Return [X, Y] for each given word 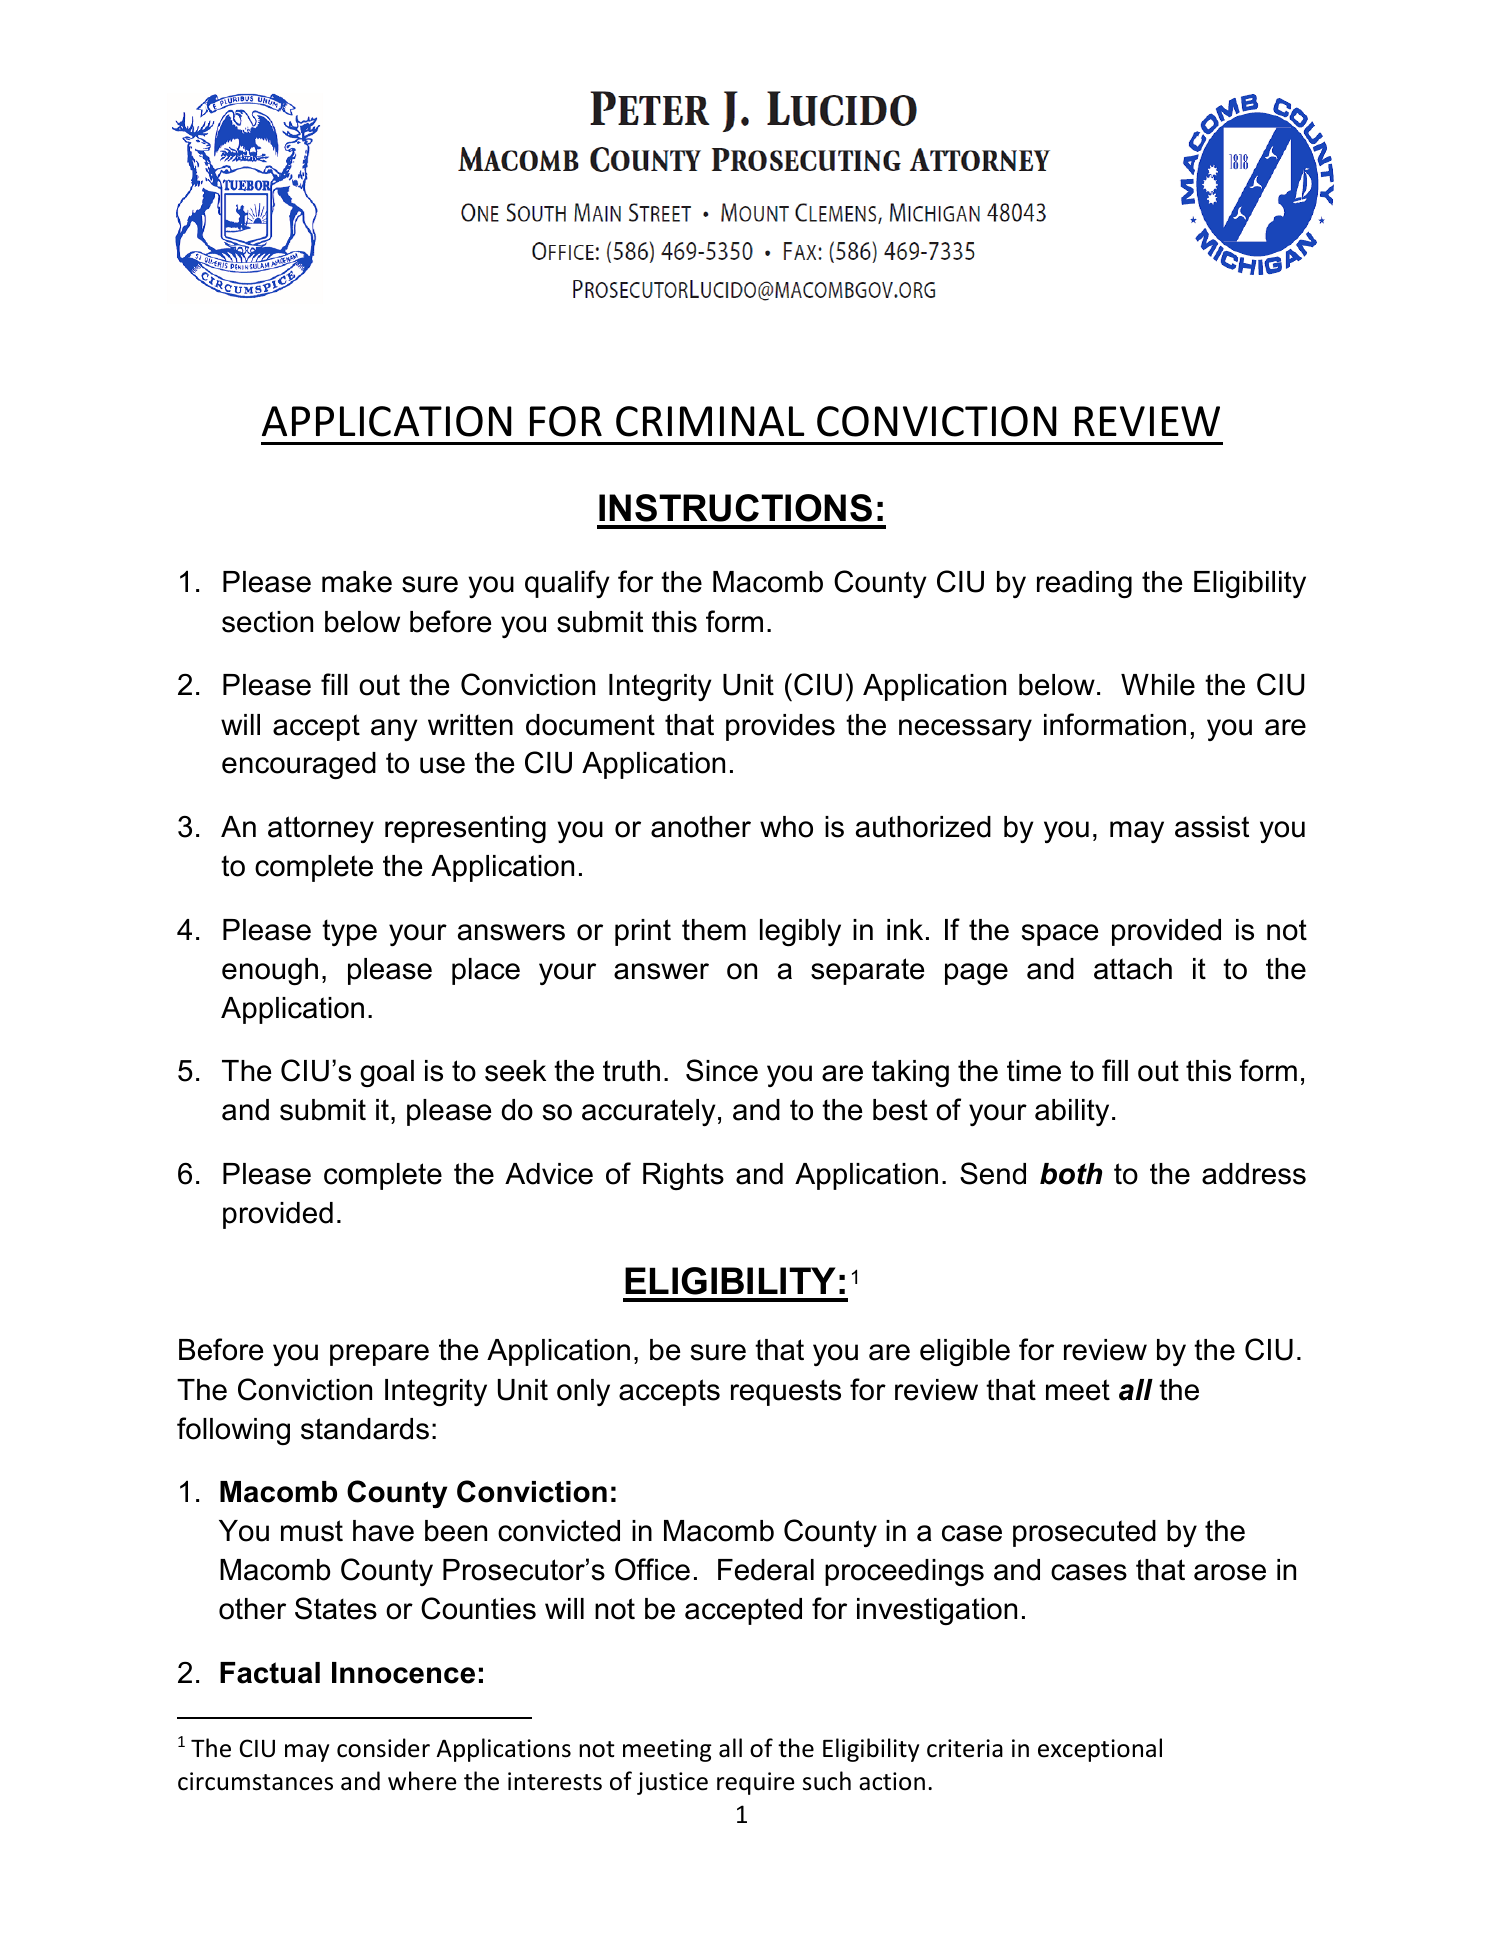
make [357, 582]
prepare [379, 1355]
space [1060, 935]
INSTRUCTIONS [735, 508]
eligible [965, 1352]
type [349, 932]
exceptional [1100, 1750]
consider [383, 1748]
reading [1084, 585]
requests [786, 1392]
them [714, 930]
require [756, 1783]
